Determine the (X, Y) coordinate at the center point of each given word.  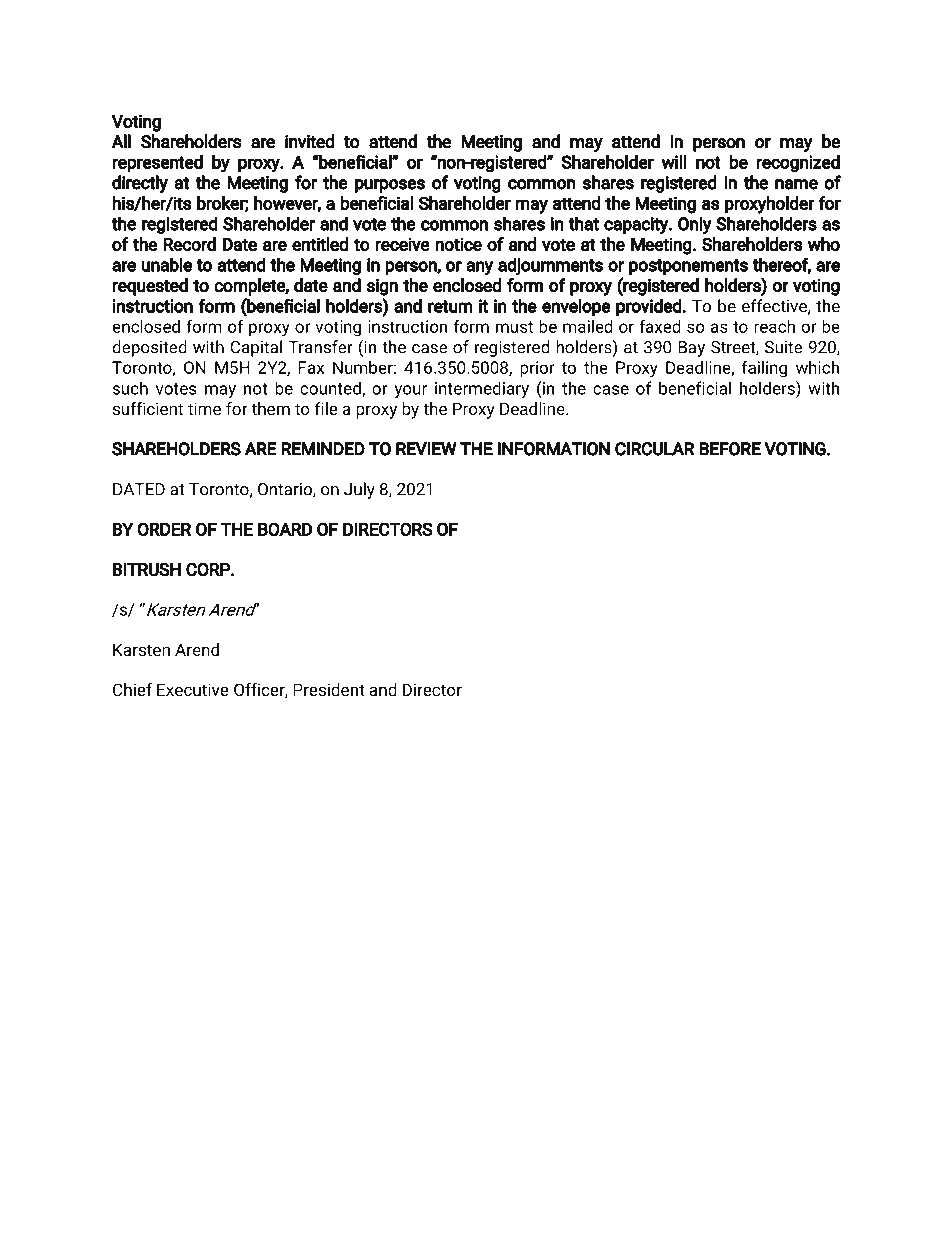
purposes (390, 186)
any (480, 268)
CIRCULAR (655, 449)
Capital (256, 348)
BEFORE (730, 449)
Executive (193, 689)
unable (166, 264)
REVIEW (426, 449)
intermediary (482, 389)
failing (764, 369)
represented (157, 164)
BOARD (285, 529)
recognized (798, 164)
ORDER (164, 529)
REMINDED (323, 449)
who (823, 244)
